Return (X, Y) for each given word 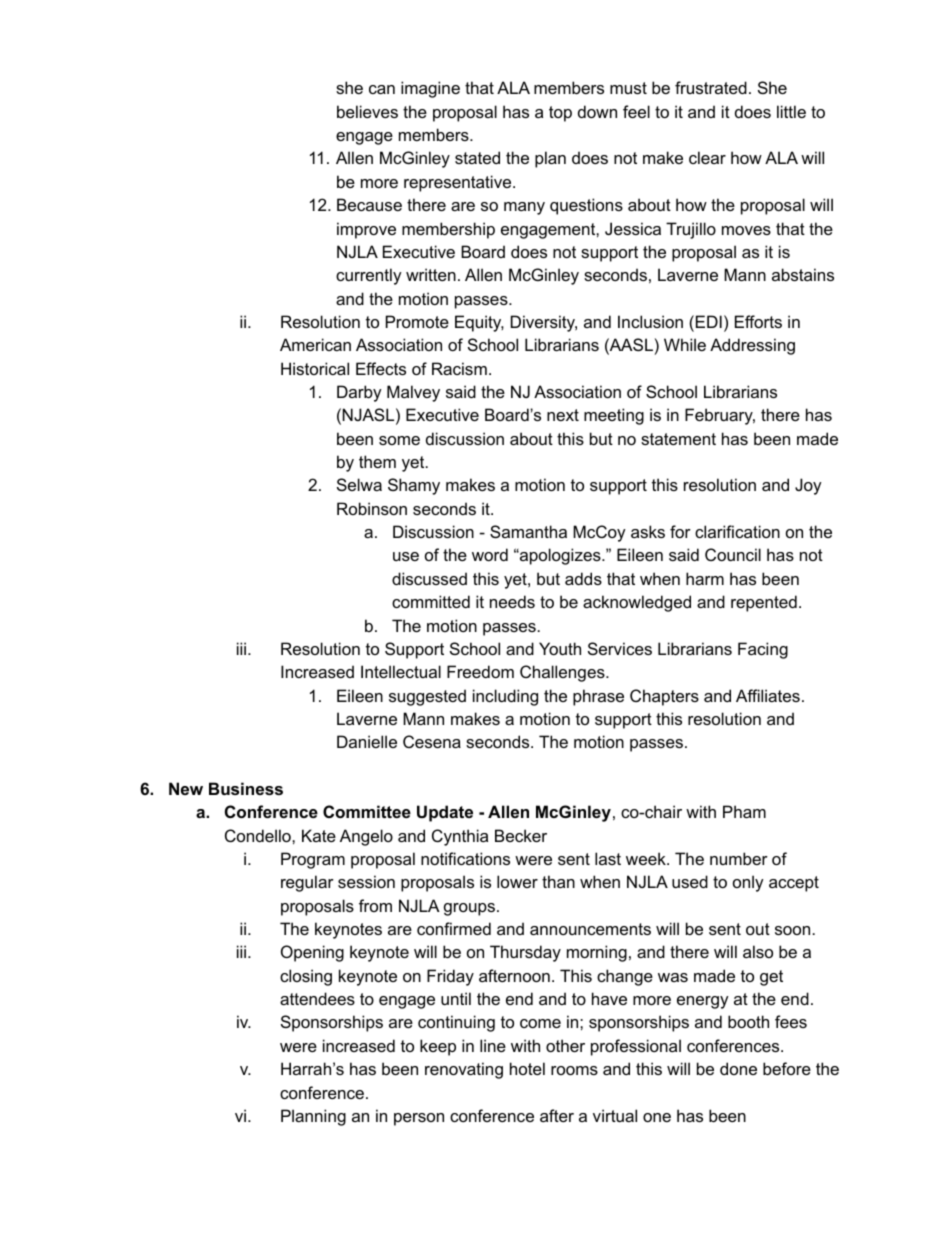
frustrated (711, 87)
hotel (527, 1068)
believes (367, 111)
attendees (317, 998)
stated (477, 157)
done (738, 1068)
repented (764, 603)
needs (512, 601)
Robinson (372, 508)
